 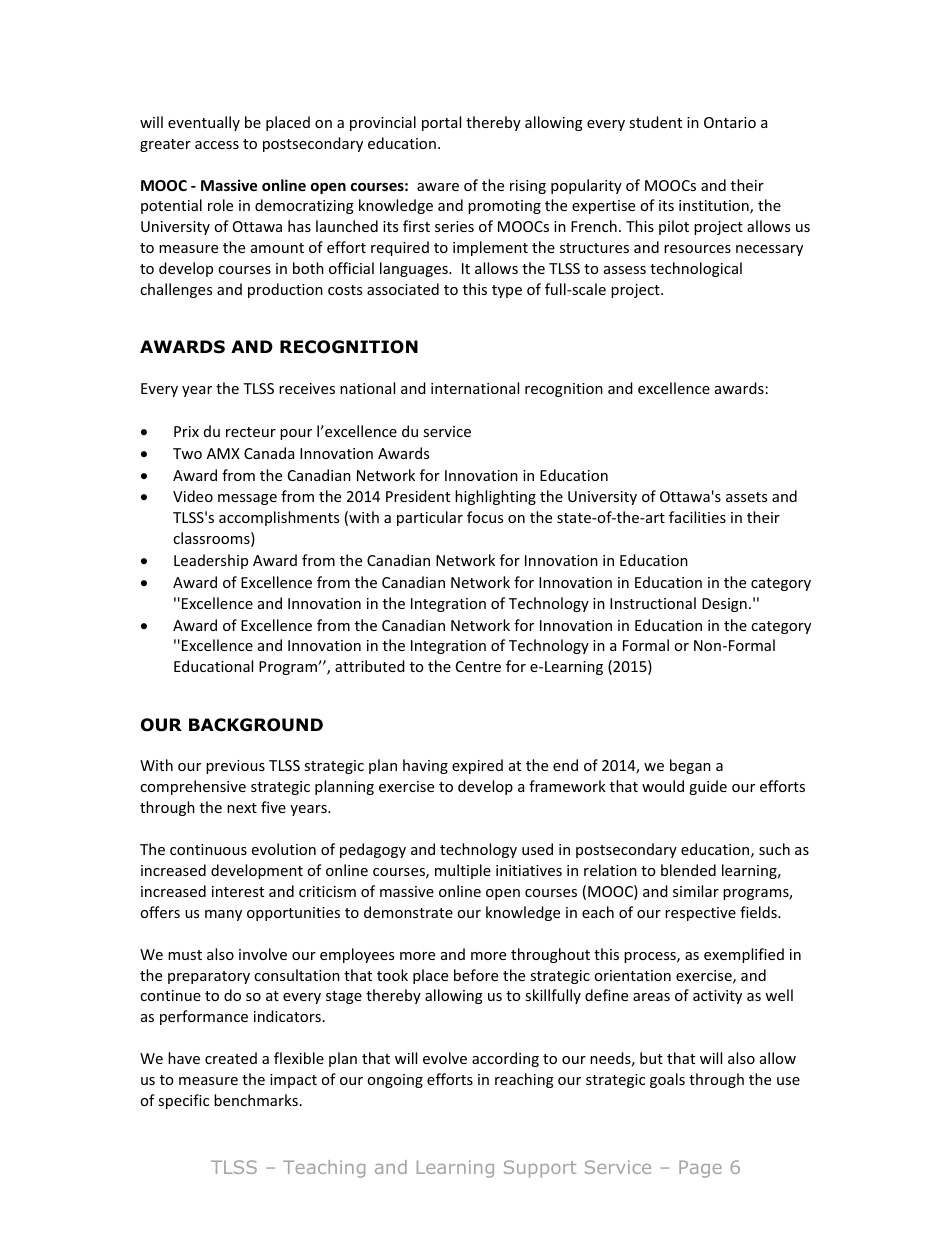 I want to click on Page, so click(x=700, y=1169).
